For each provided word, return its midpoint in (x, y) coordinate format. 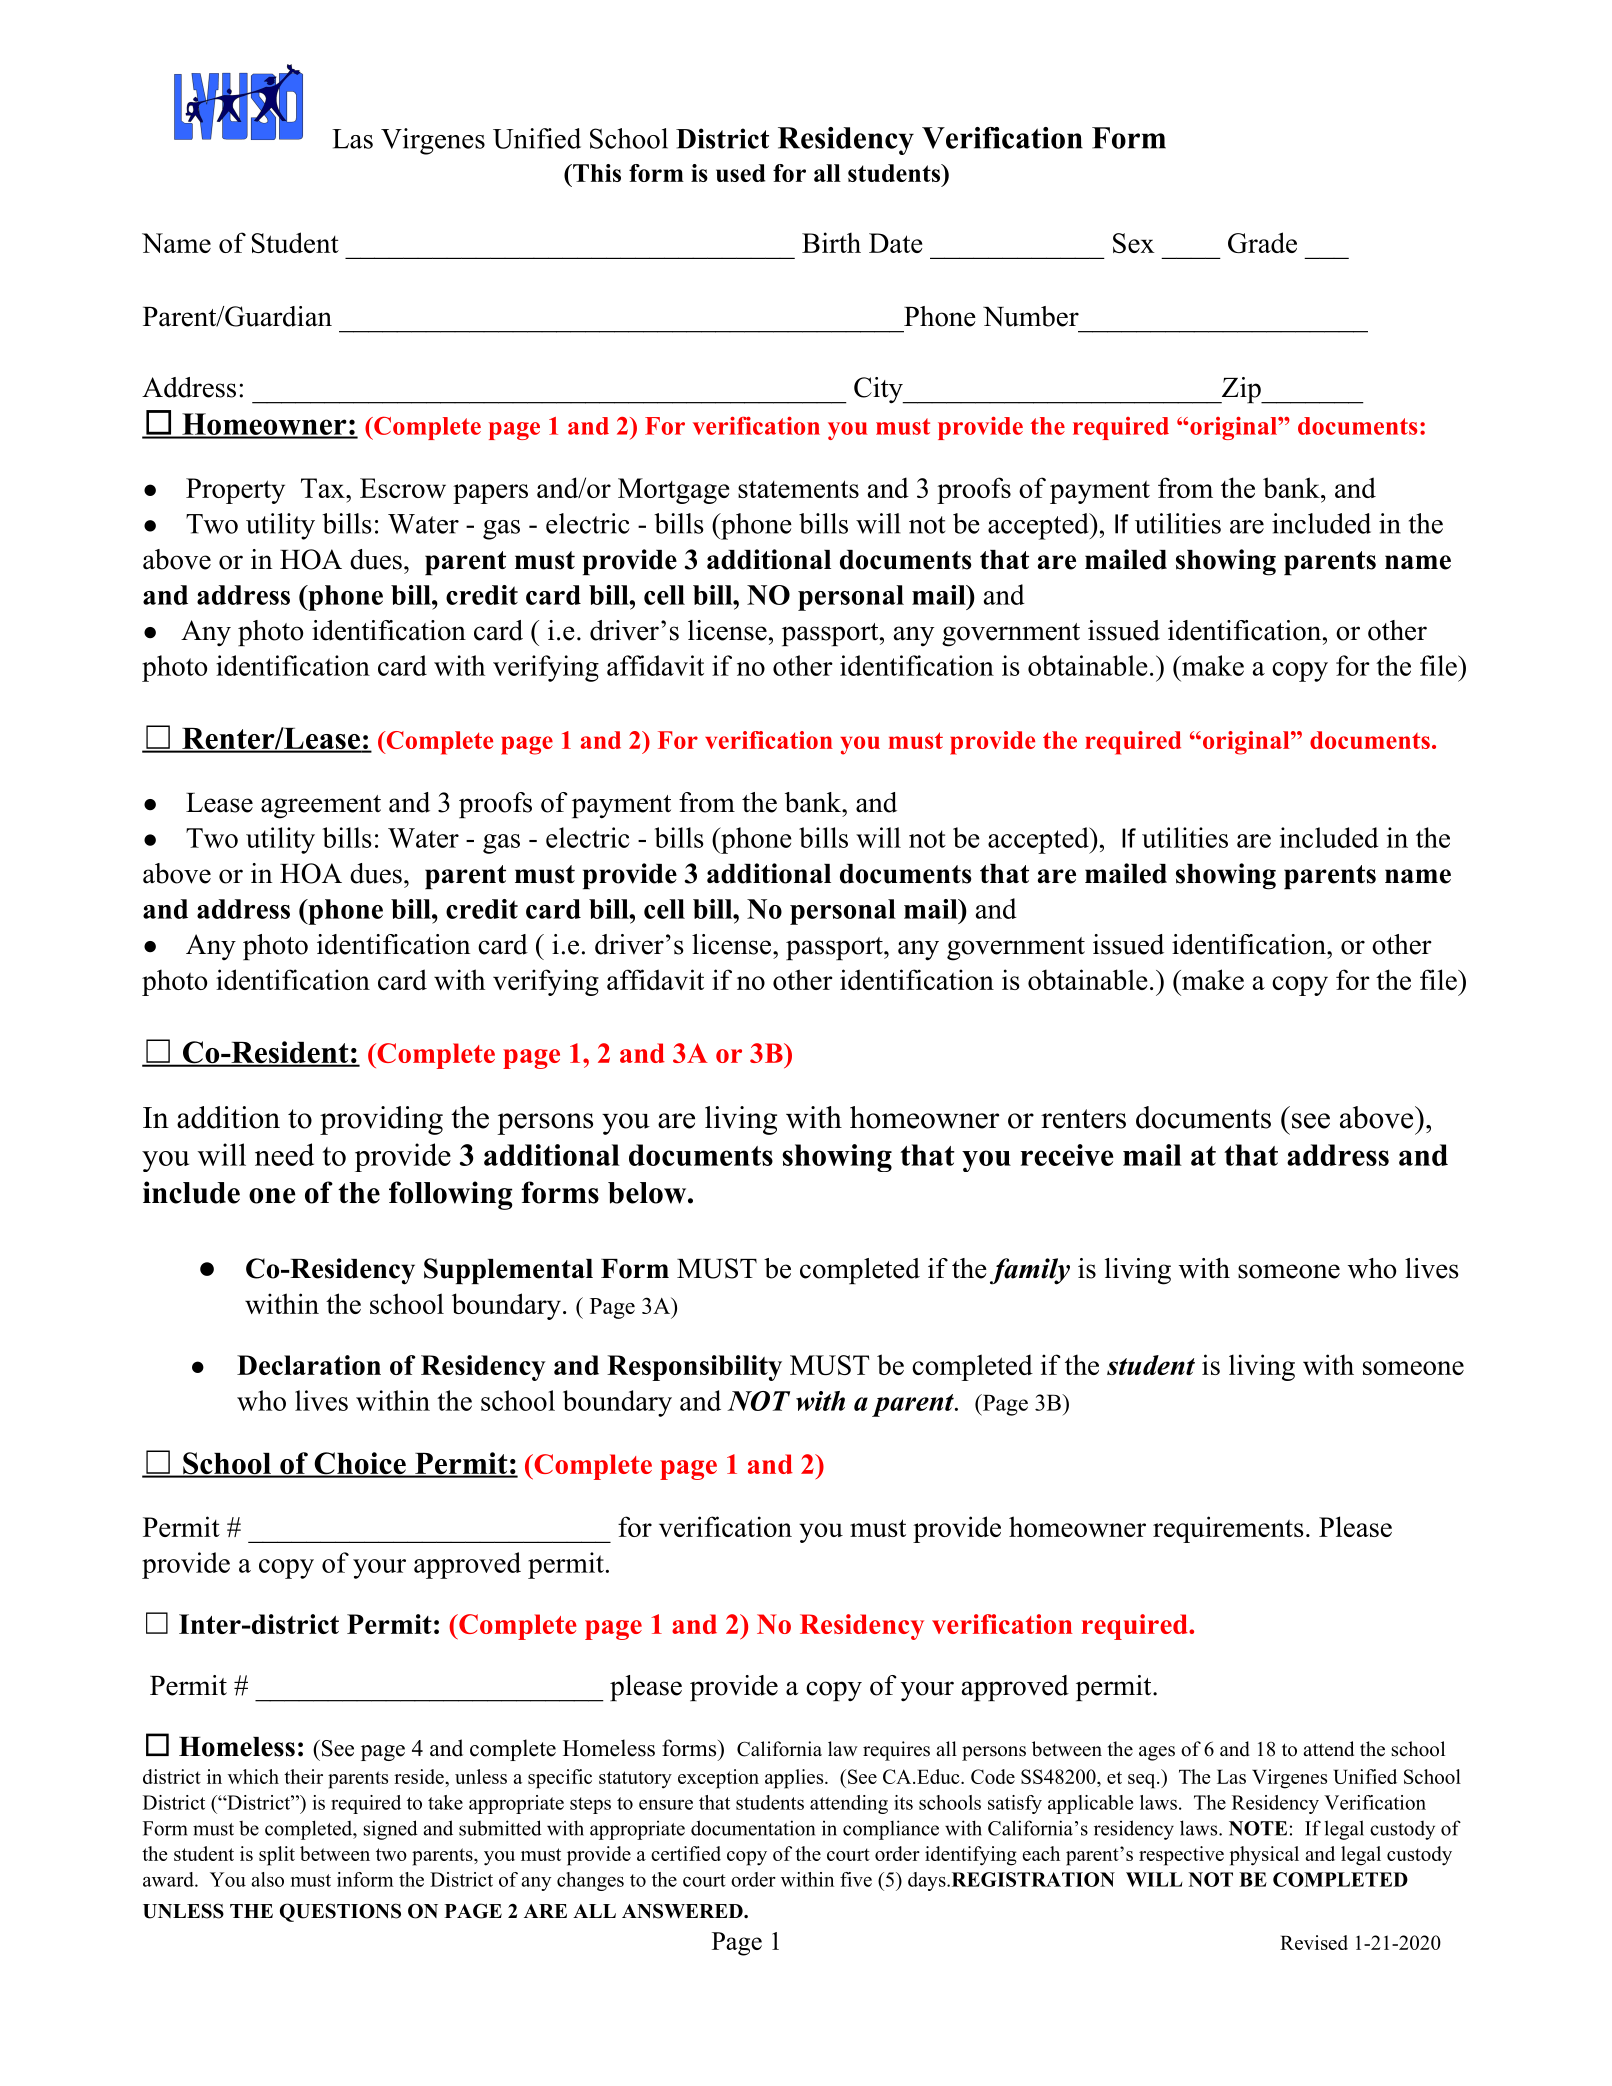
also (267, 1879)
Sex (1134, 243)
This (596, 173)
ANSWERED (683, 1911)
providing (381, 1120)
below (647, 1193)
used (740, 173)
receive (1066, 1155)
